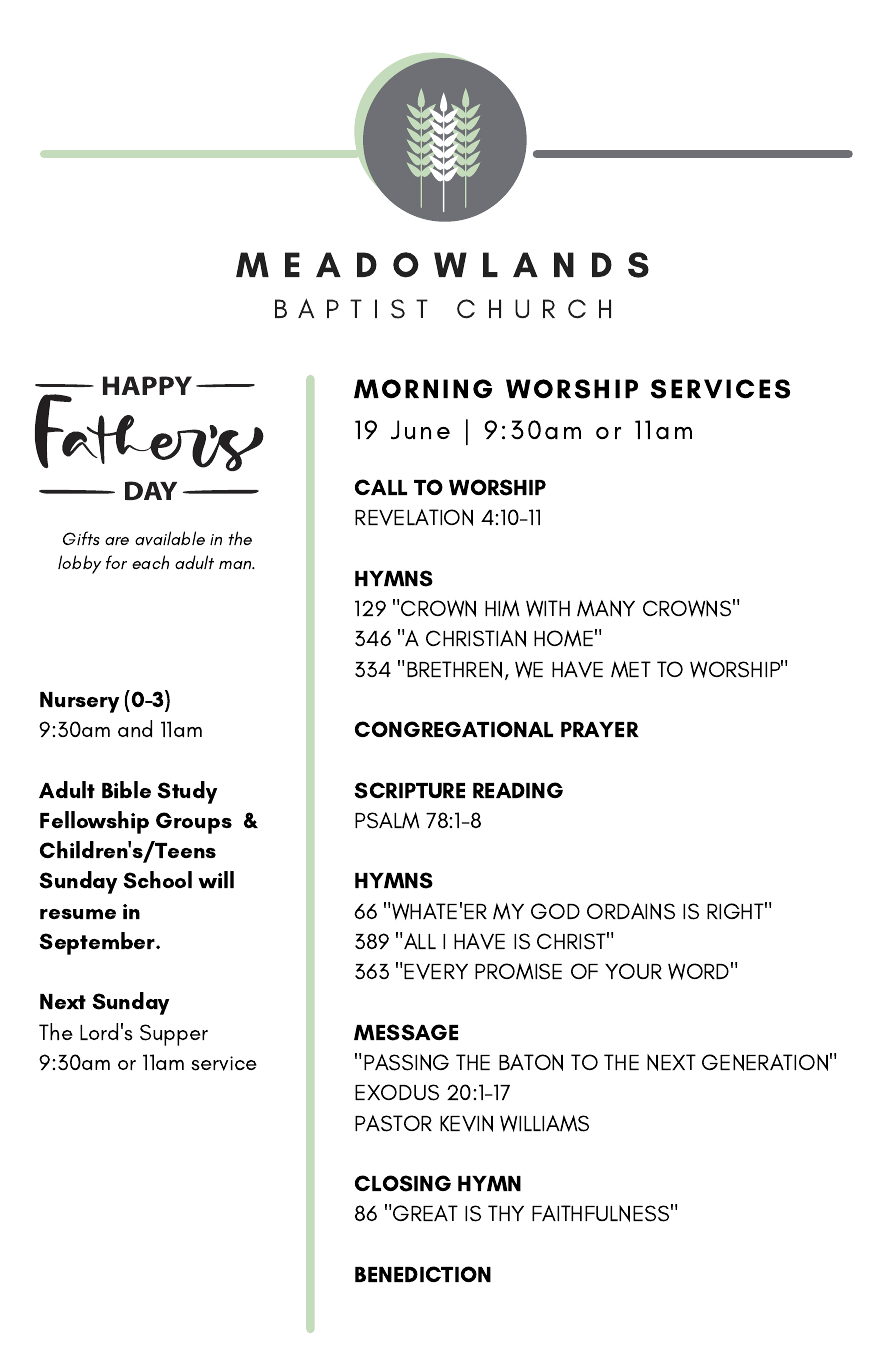  I want to click on available, so click(170, 538).
